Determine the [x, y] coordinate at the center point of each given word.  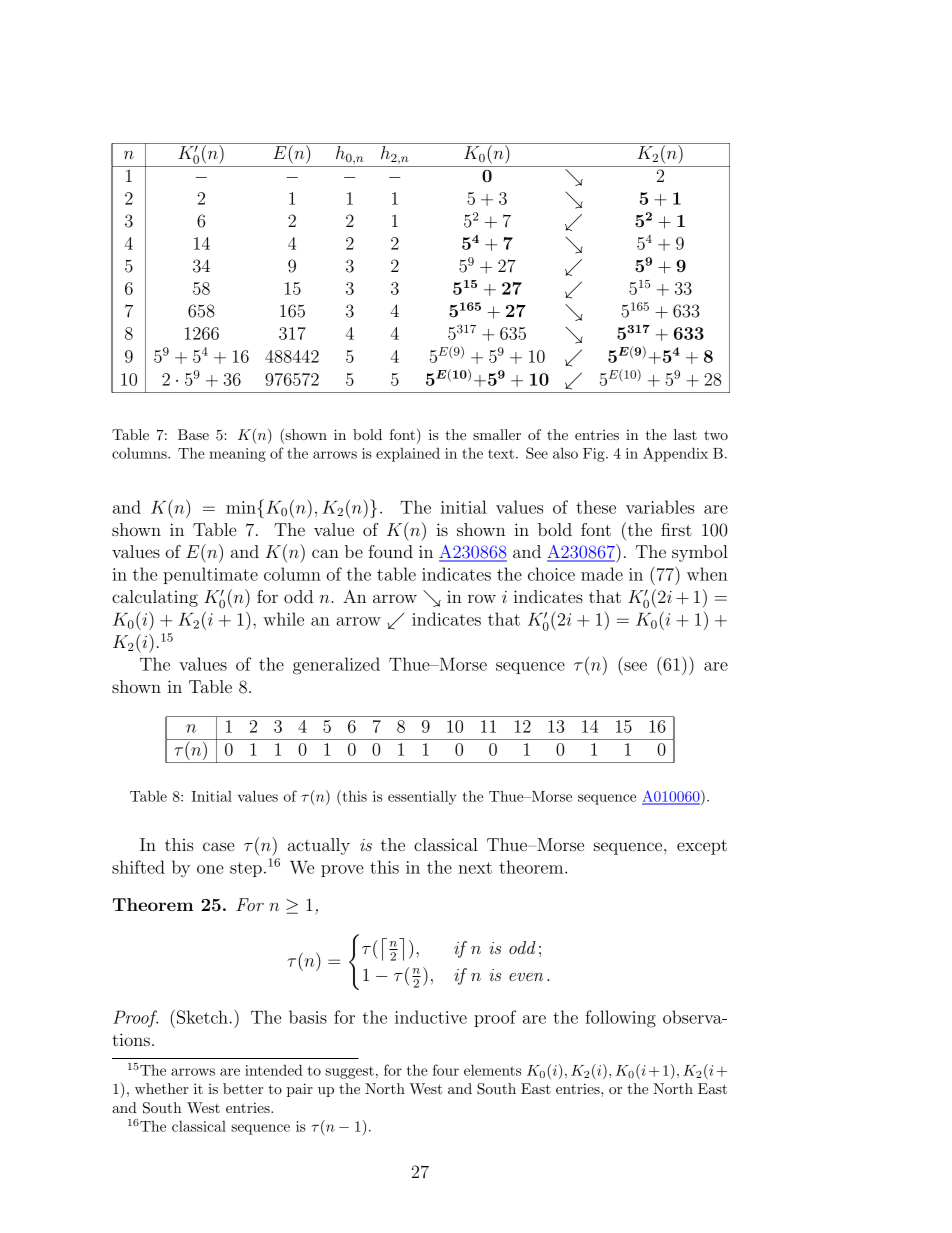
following [620, 1019]
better [243, 1088]
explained [408, 455]
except [702, 847]
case [219, 846]
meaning [237, 455]
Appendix [675, 454]
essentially [422, 797]
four [446, 1070]
